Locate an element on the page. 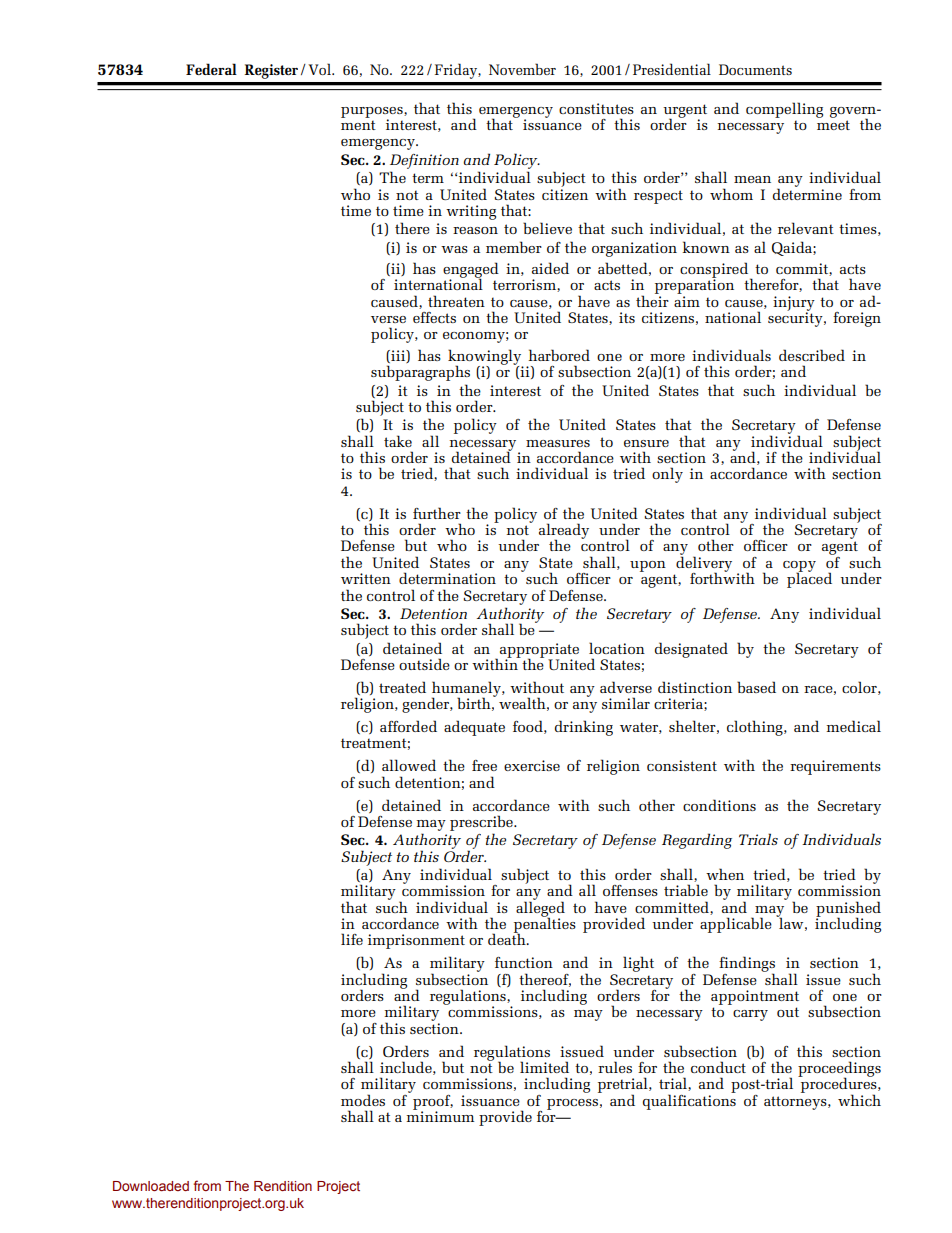 This image has width=952, height=1233. knowingly is located at coordinates (485, 358).
